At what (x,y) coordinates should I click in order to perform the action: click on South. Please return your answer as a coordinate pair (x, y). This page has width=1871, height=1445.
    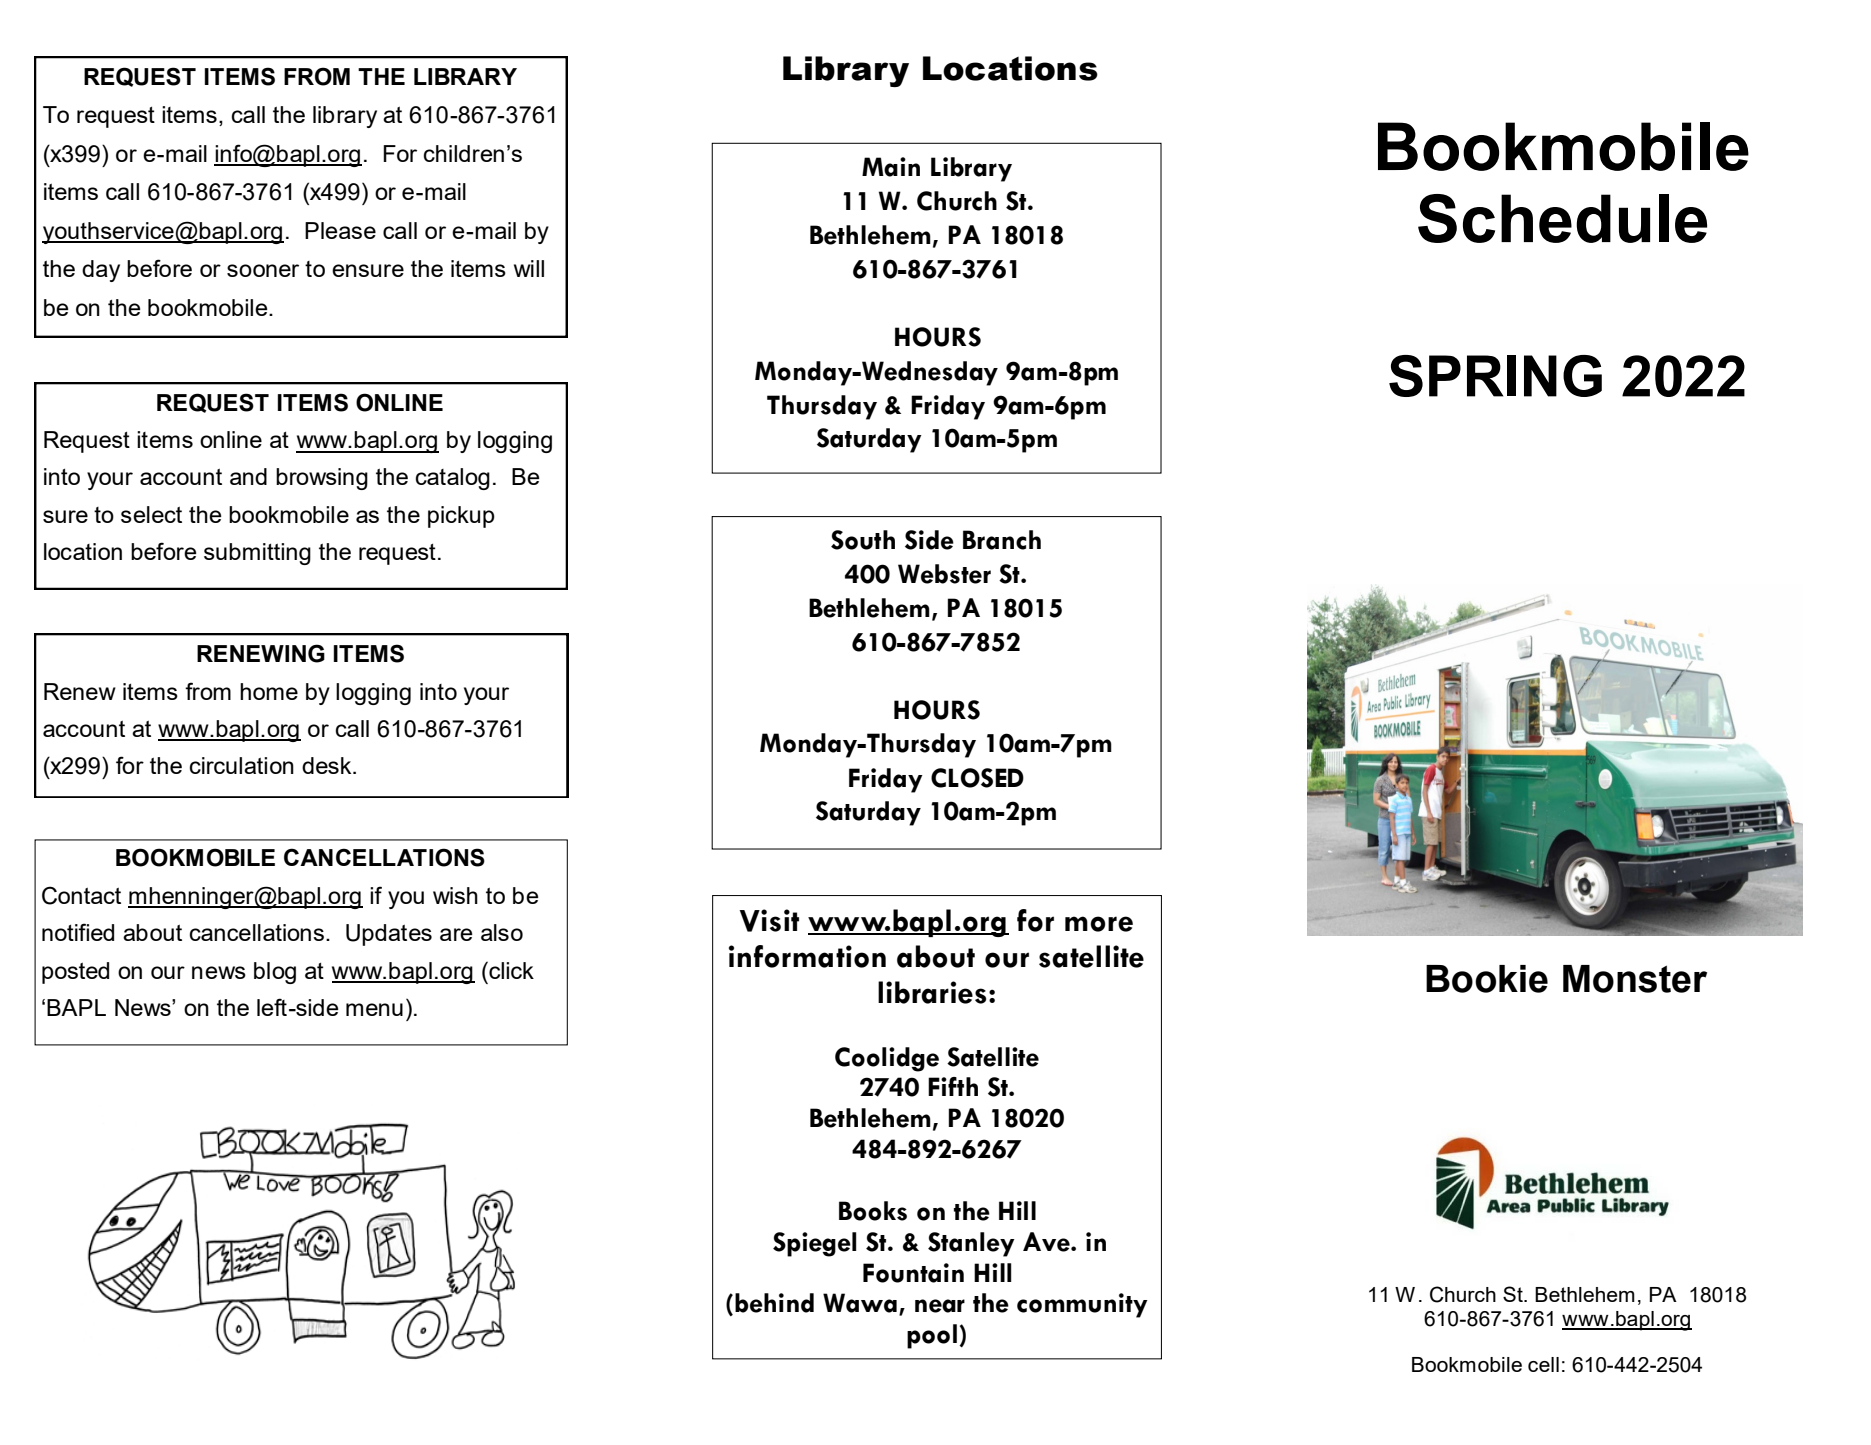
    Looking at the image, I should click on (863, 540).
